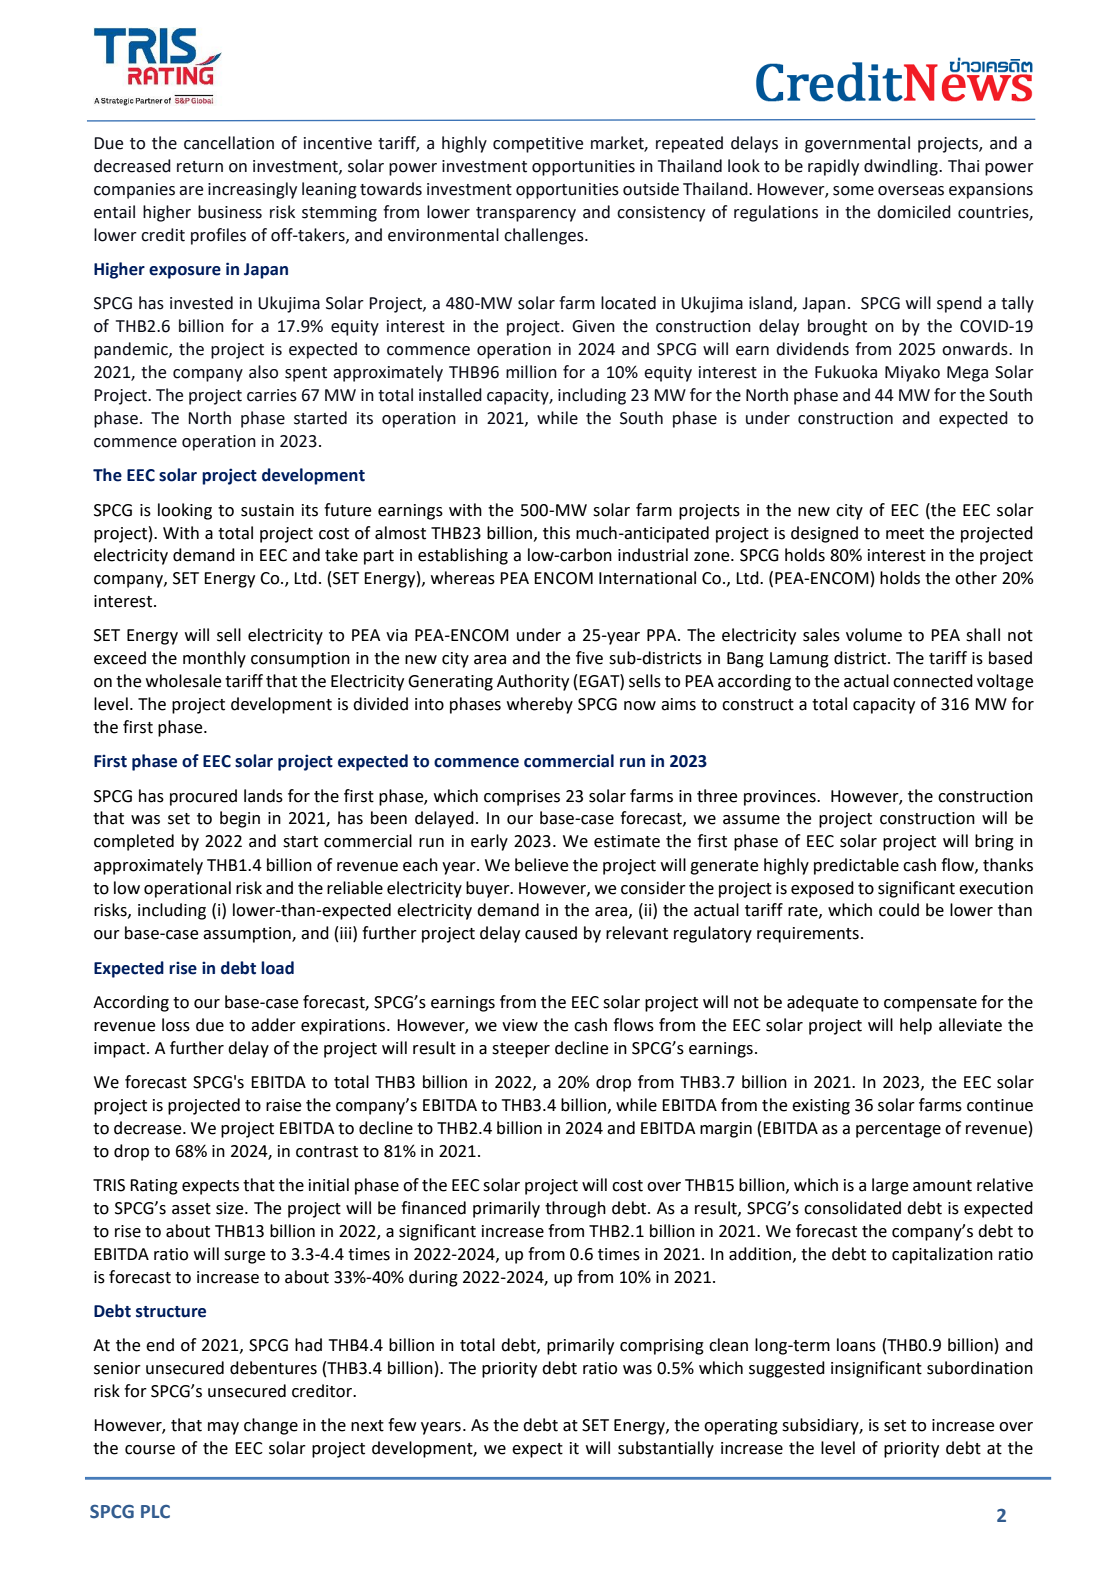  I want to click on transparency, so click(526, 214).
